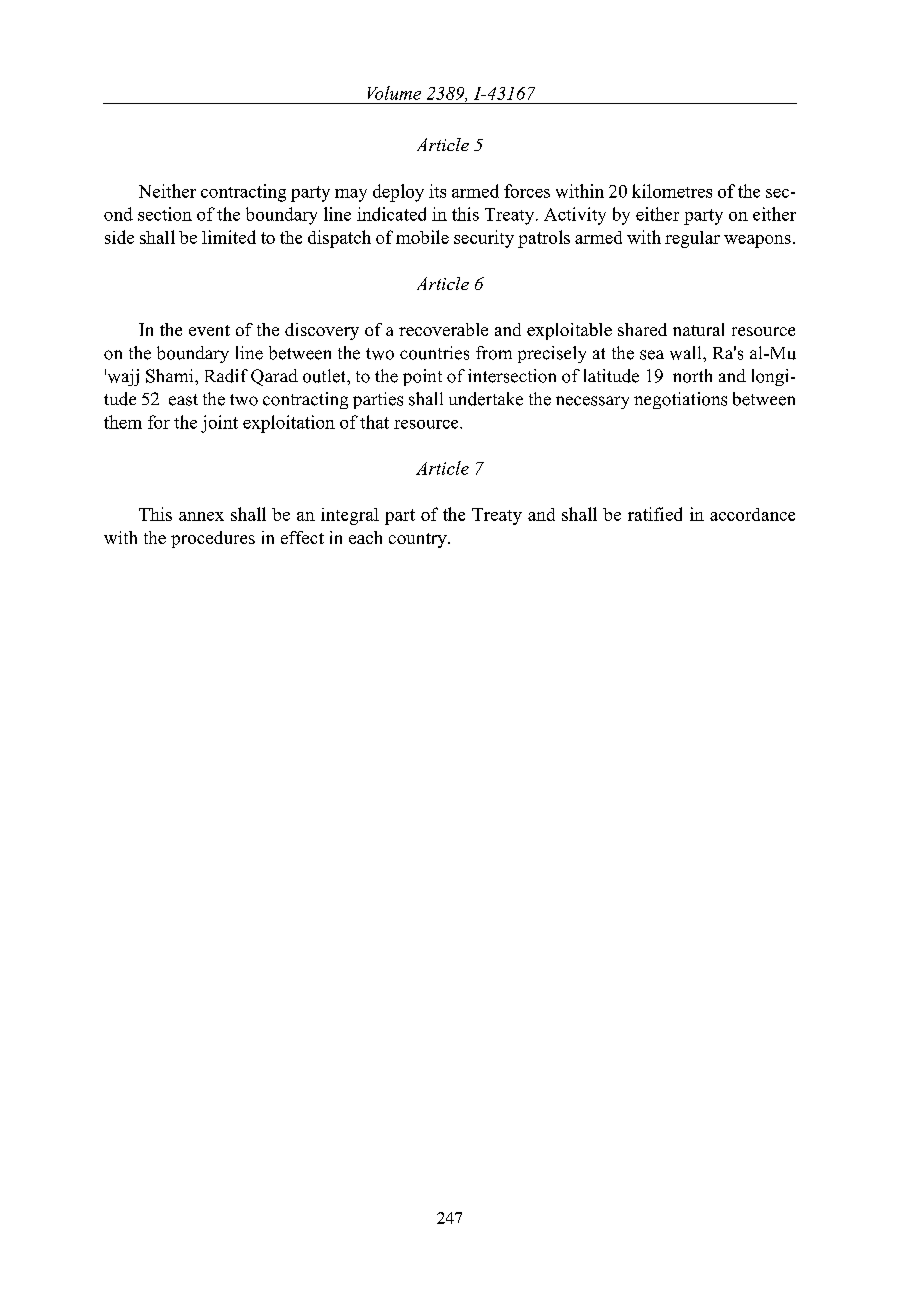 The width and height of the document is (900, 1316). Describe the element at coordinates (698, 329) in the document. I see `natural` at that location.
